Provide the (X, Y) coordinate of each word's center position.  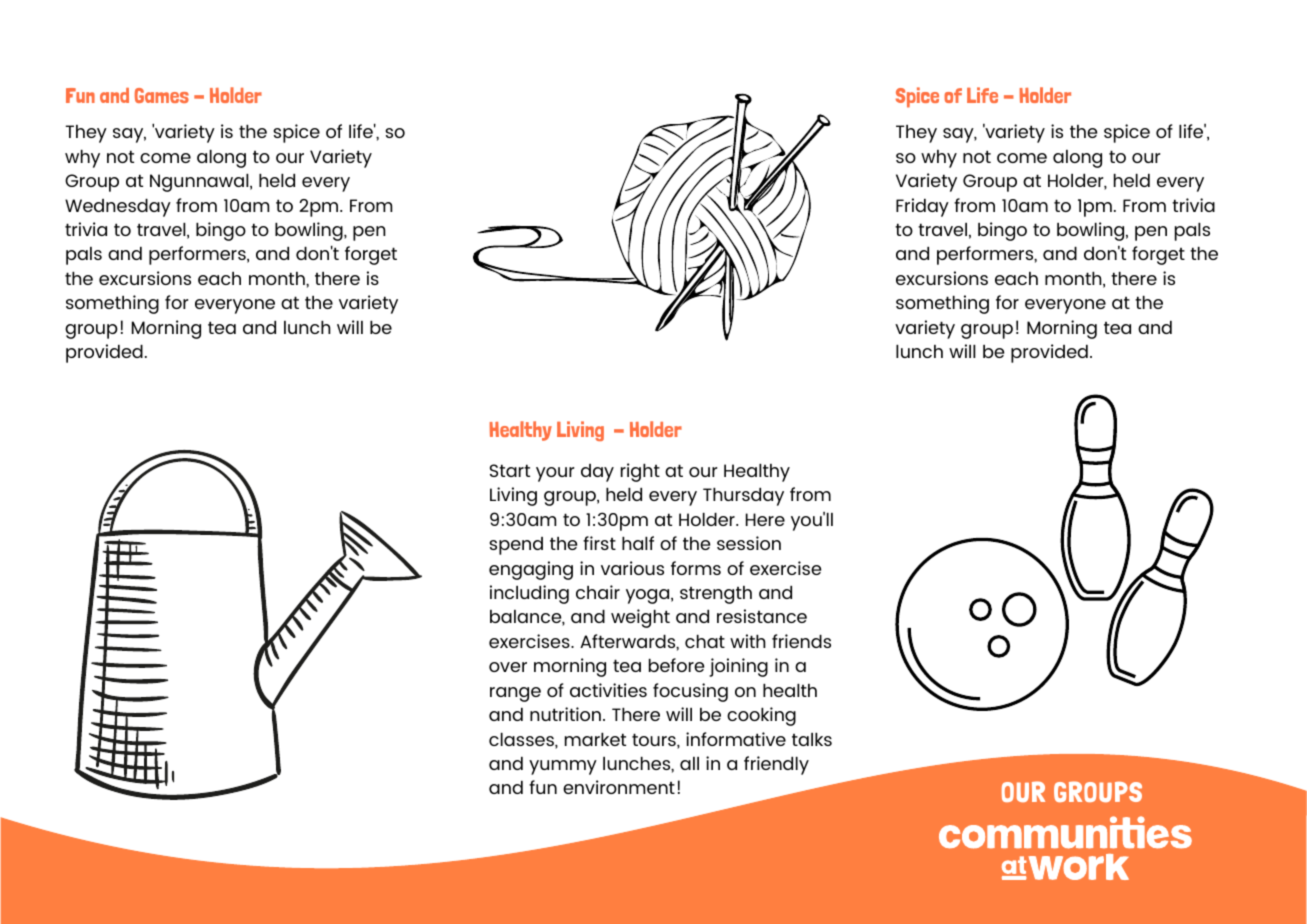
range (515, 694)
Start (510, 470)
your (555, 474)
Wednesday (118, 208)
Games (162, 95)
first (599, 543)
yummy (563, 767)
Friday (922, 207)
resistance (762, 616)
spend (516, 546)
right (640, 472)
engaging (531, 570)
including (529, 594)
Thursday (743, 497)
